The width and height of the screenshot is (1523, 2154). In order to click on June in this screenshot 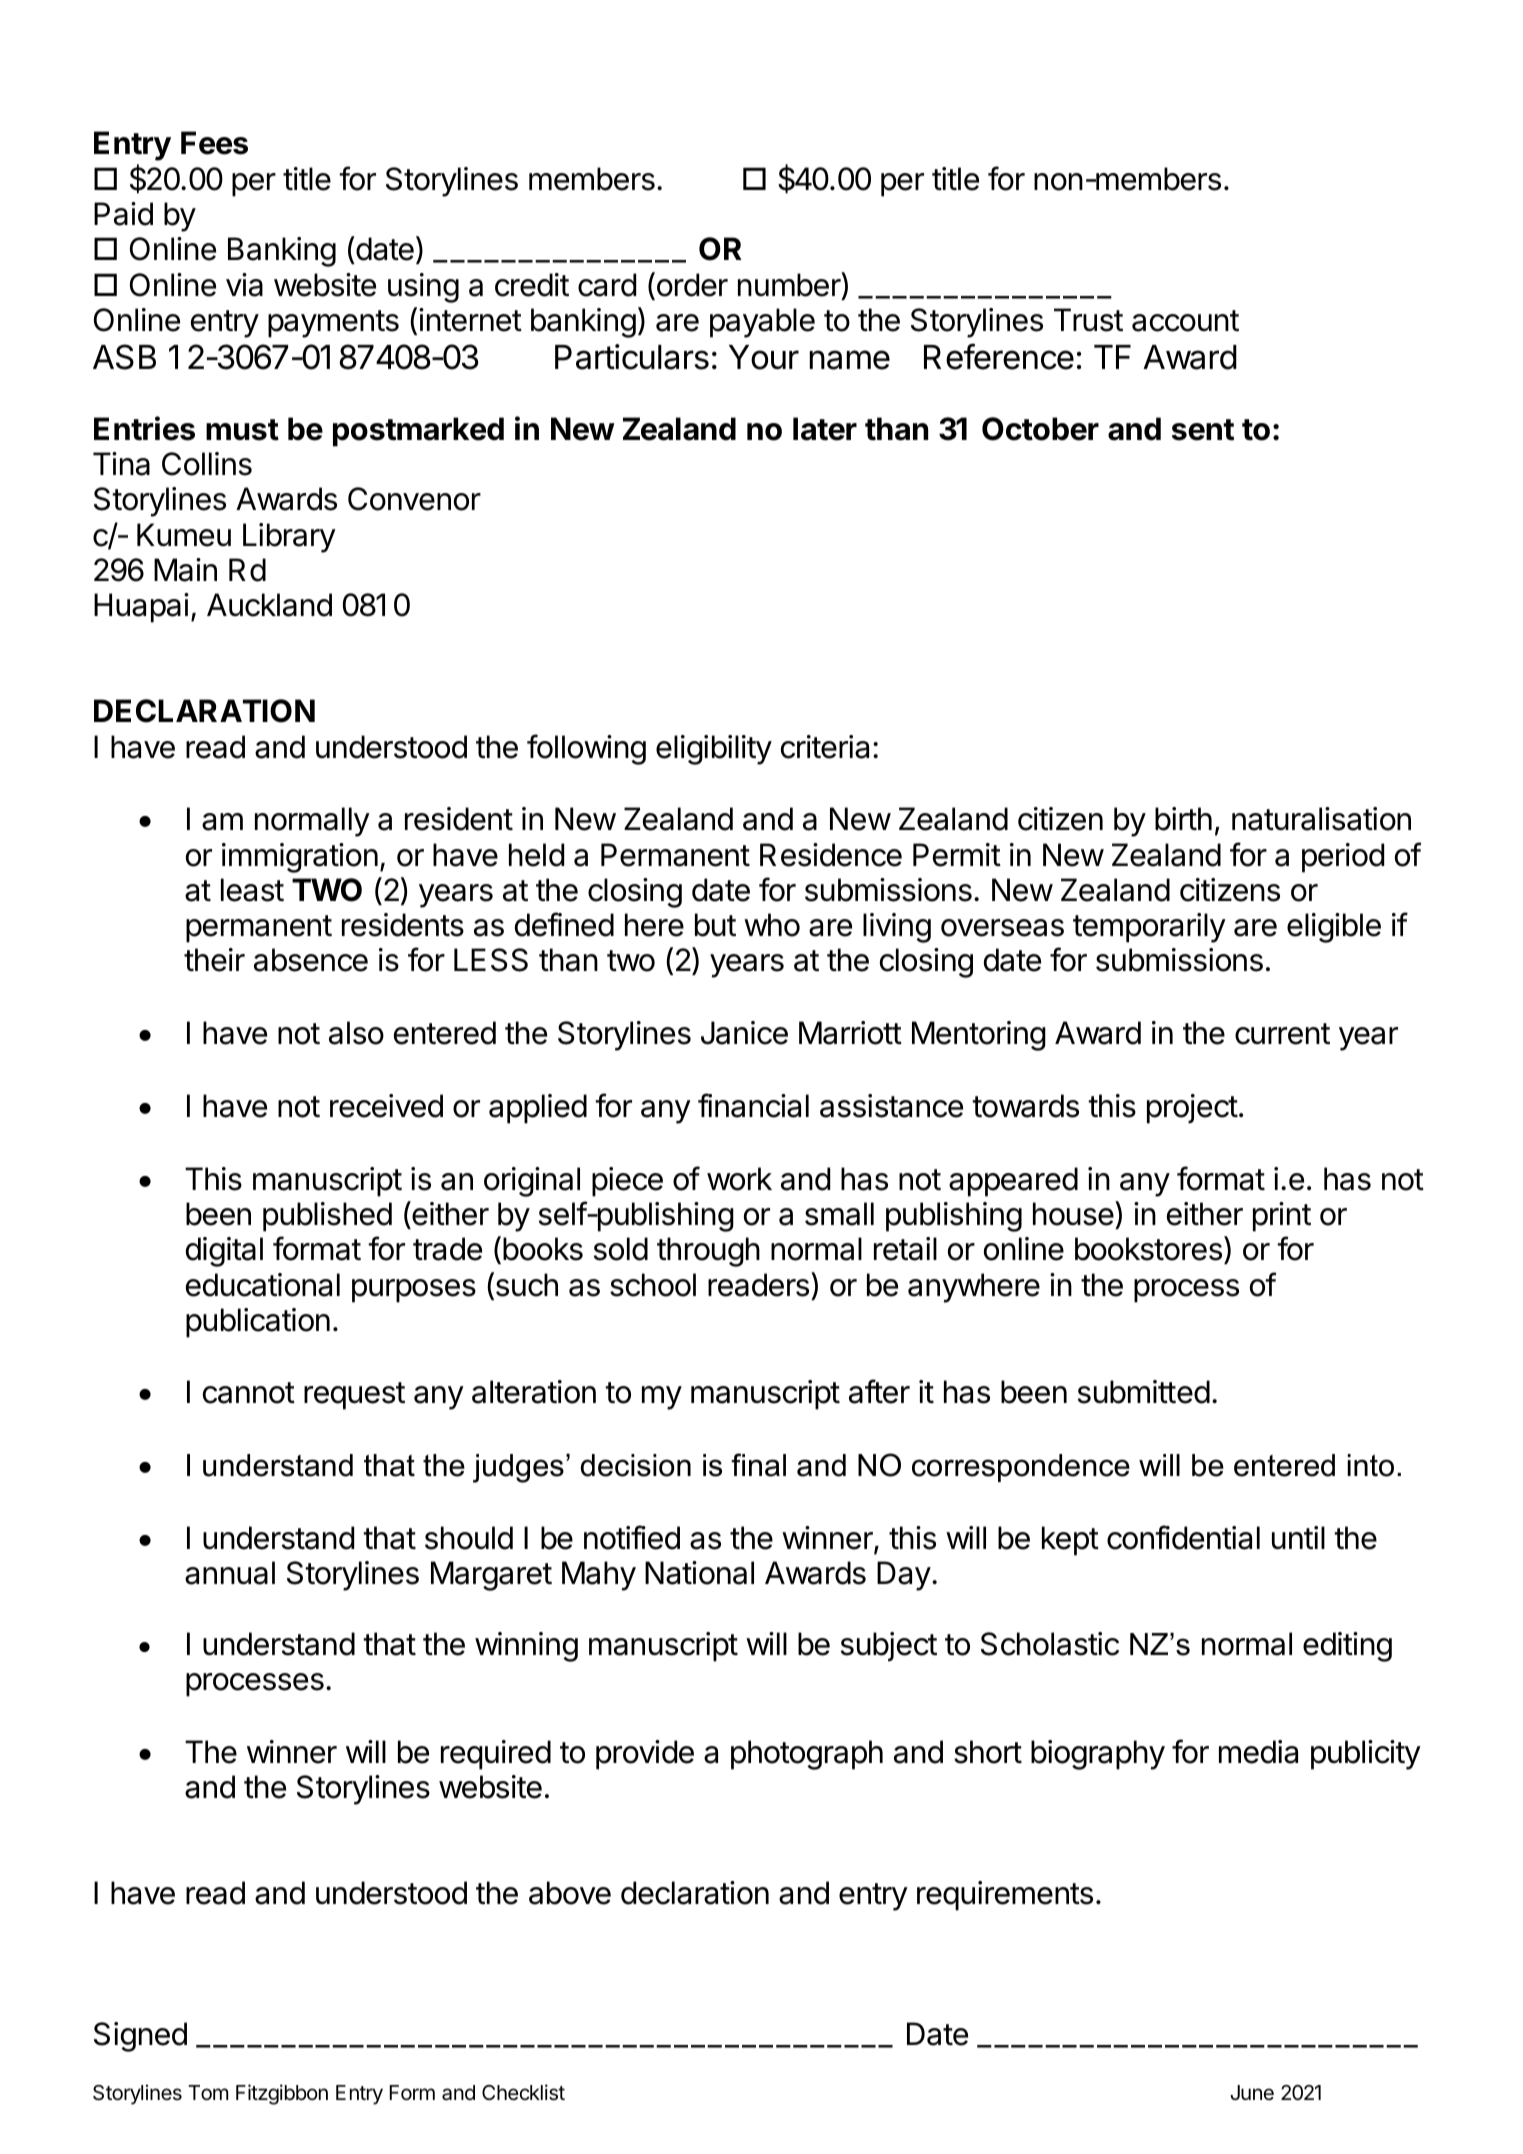, I will do `click(1252, 2093)`.
